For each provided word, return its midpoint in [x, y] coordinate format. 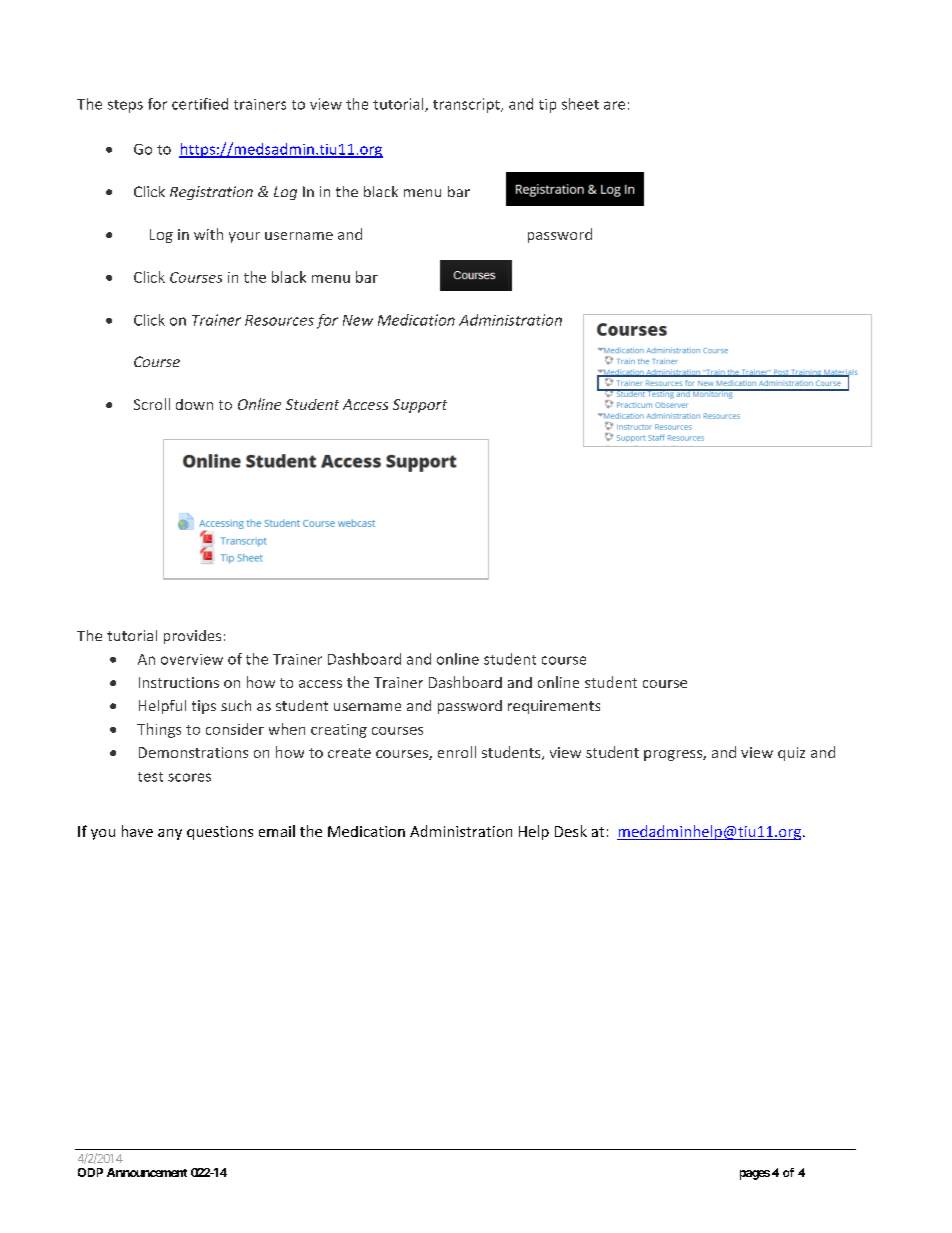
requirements [554, 707]
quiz [791, 754]
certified [200, 104]
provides [192, 637]
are [614, 105]
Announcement [147, 1172]
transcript [467, 105]
